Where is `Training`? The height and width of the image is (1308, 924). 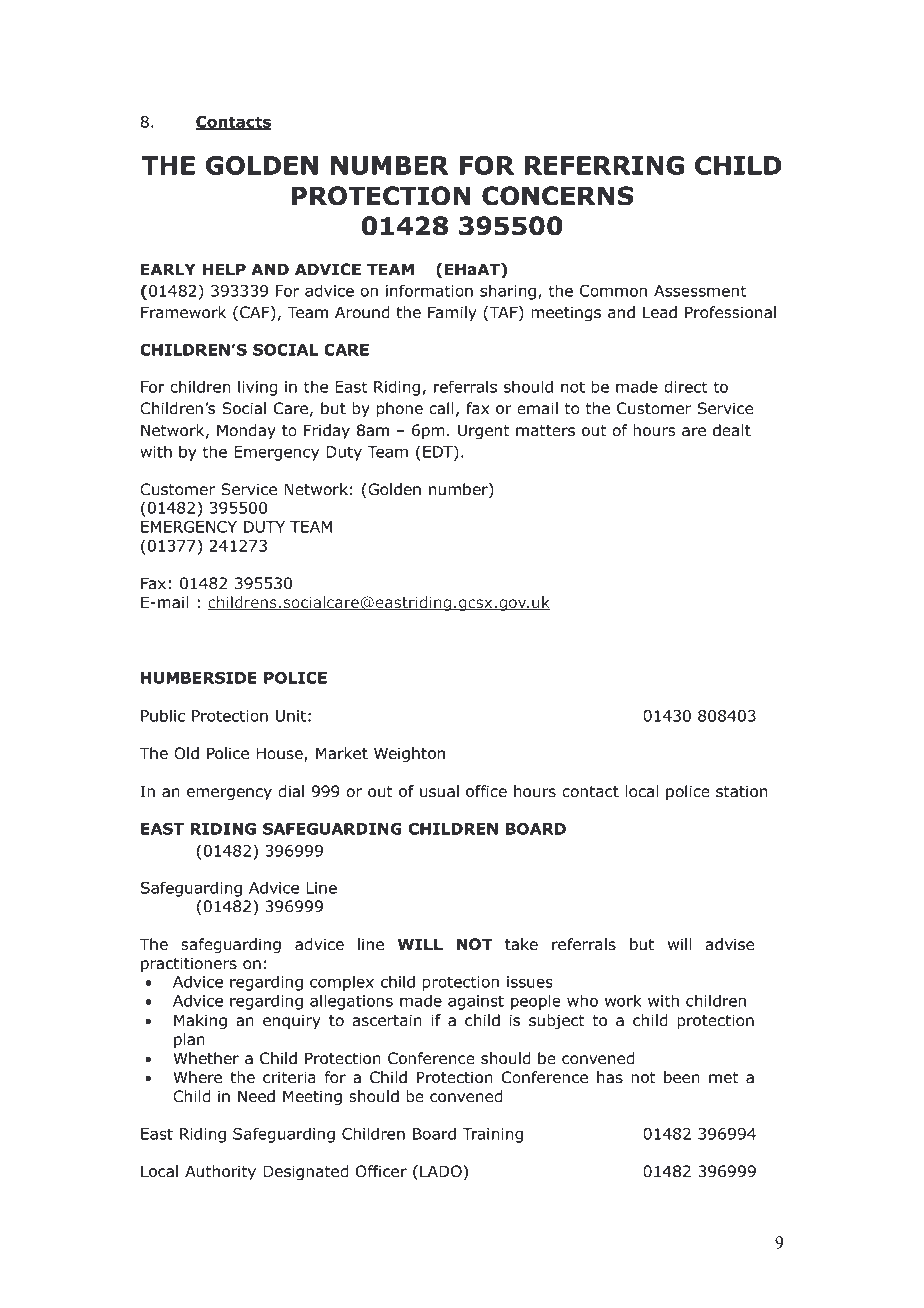
Training is located at coordinates (492, 1135).
